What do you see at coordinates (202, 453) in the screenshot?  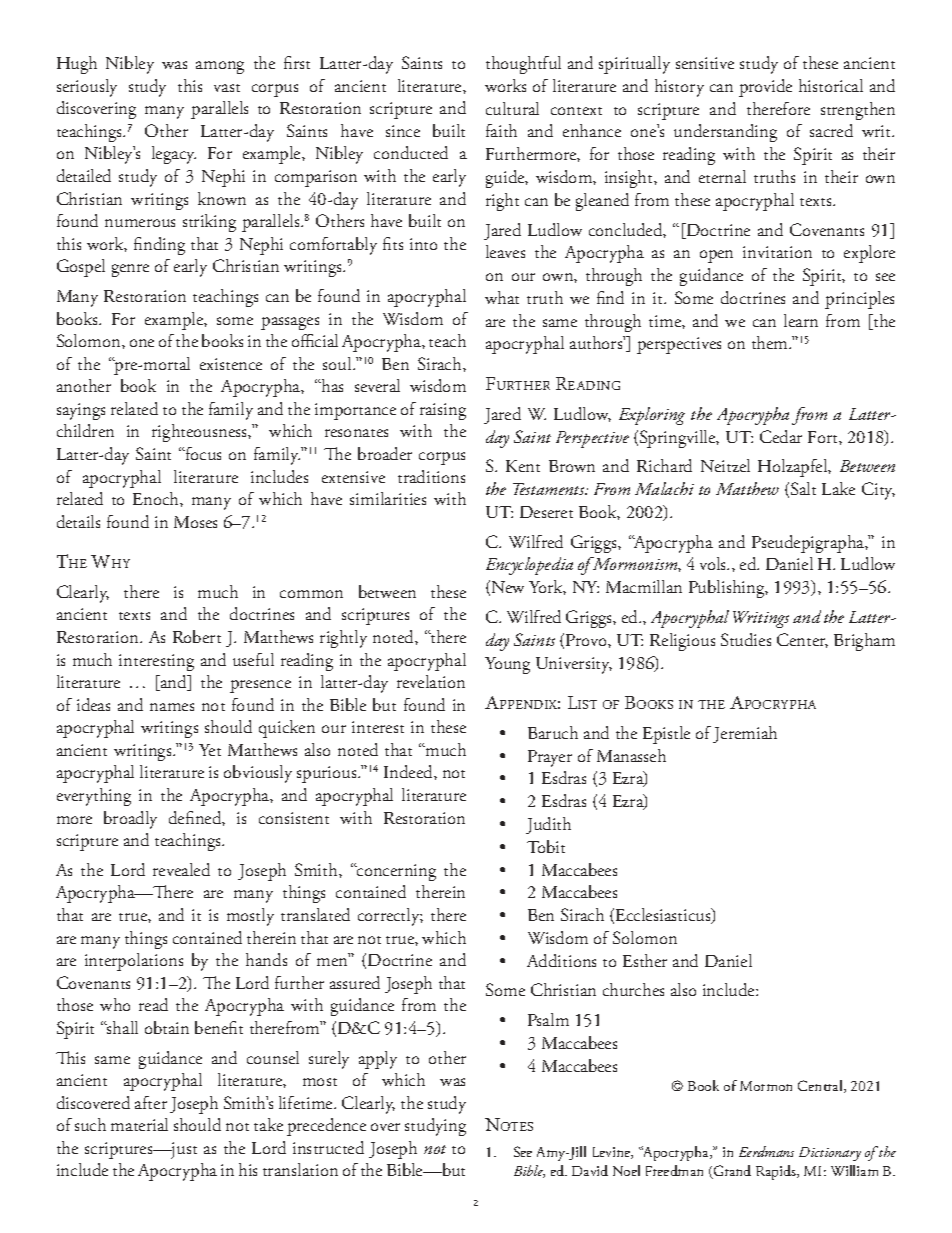 I see `focus` at bounding box center [202, 453].
